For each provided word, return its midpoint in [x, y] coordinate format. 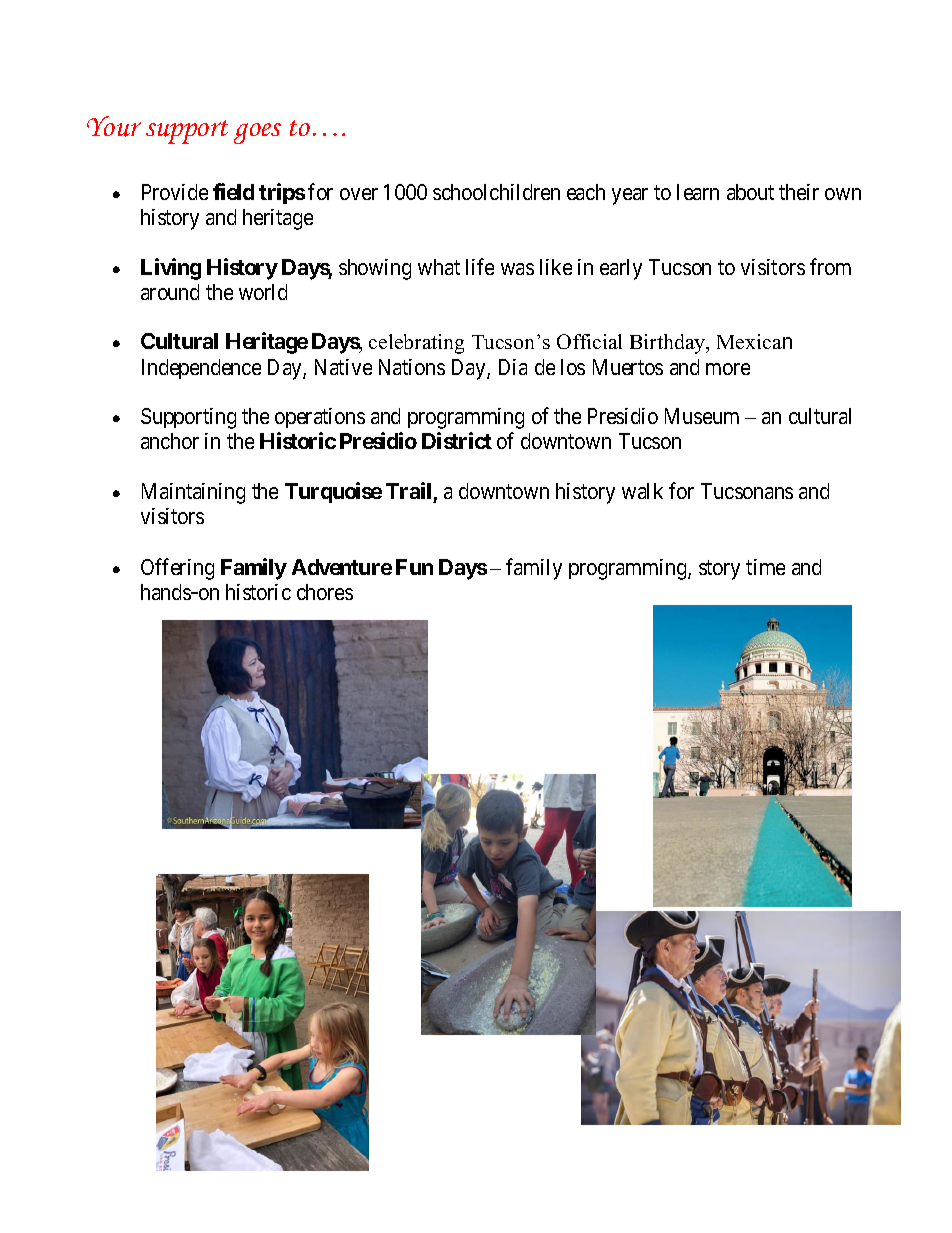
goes [257, 133]
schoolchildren [496, 192]
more [728, 369]
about [750, 192]
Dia [513, 367]
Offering [177, 569]
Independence [201, 369]
